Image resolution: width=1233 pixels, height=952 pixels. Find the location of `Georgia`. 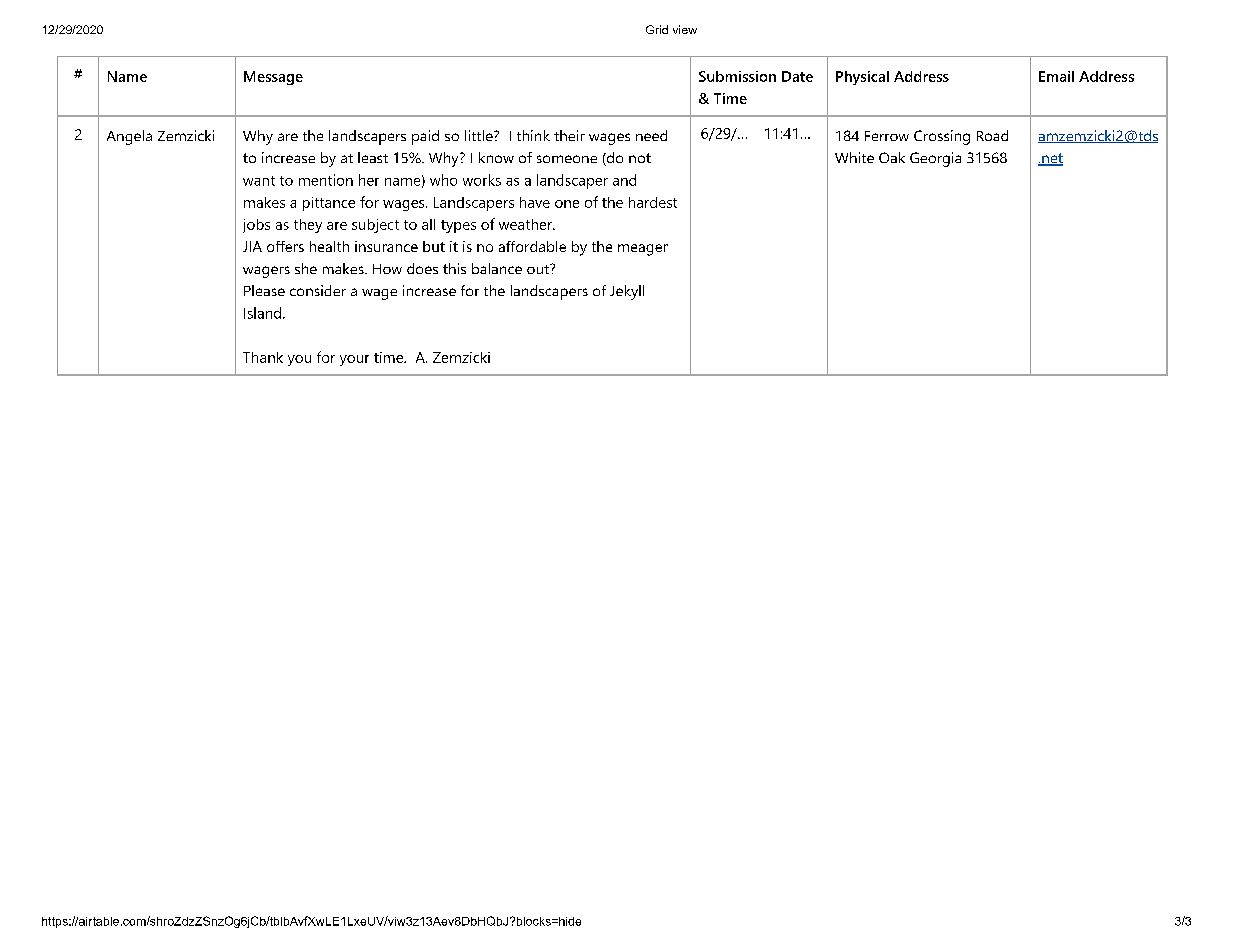

Georgia is located at coordinates (935, 159).
